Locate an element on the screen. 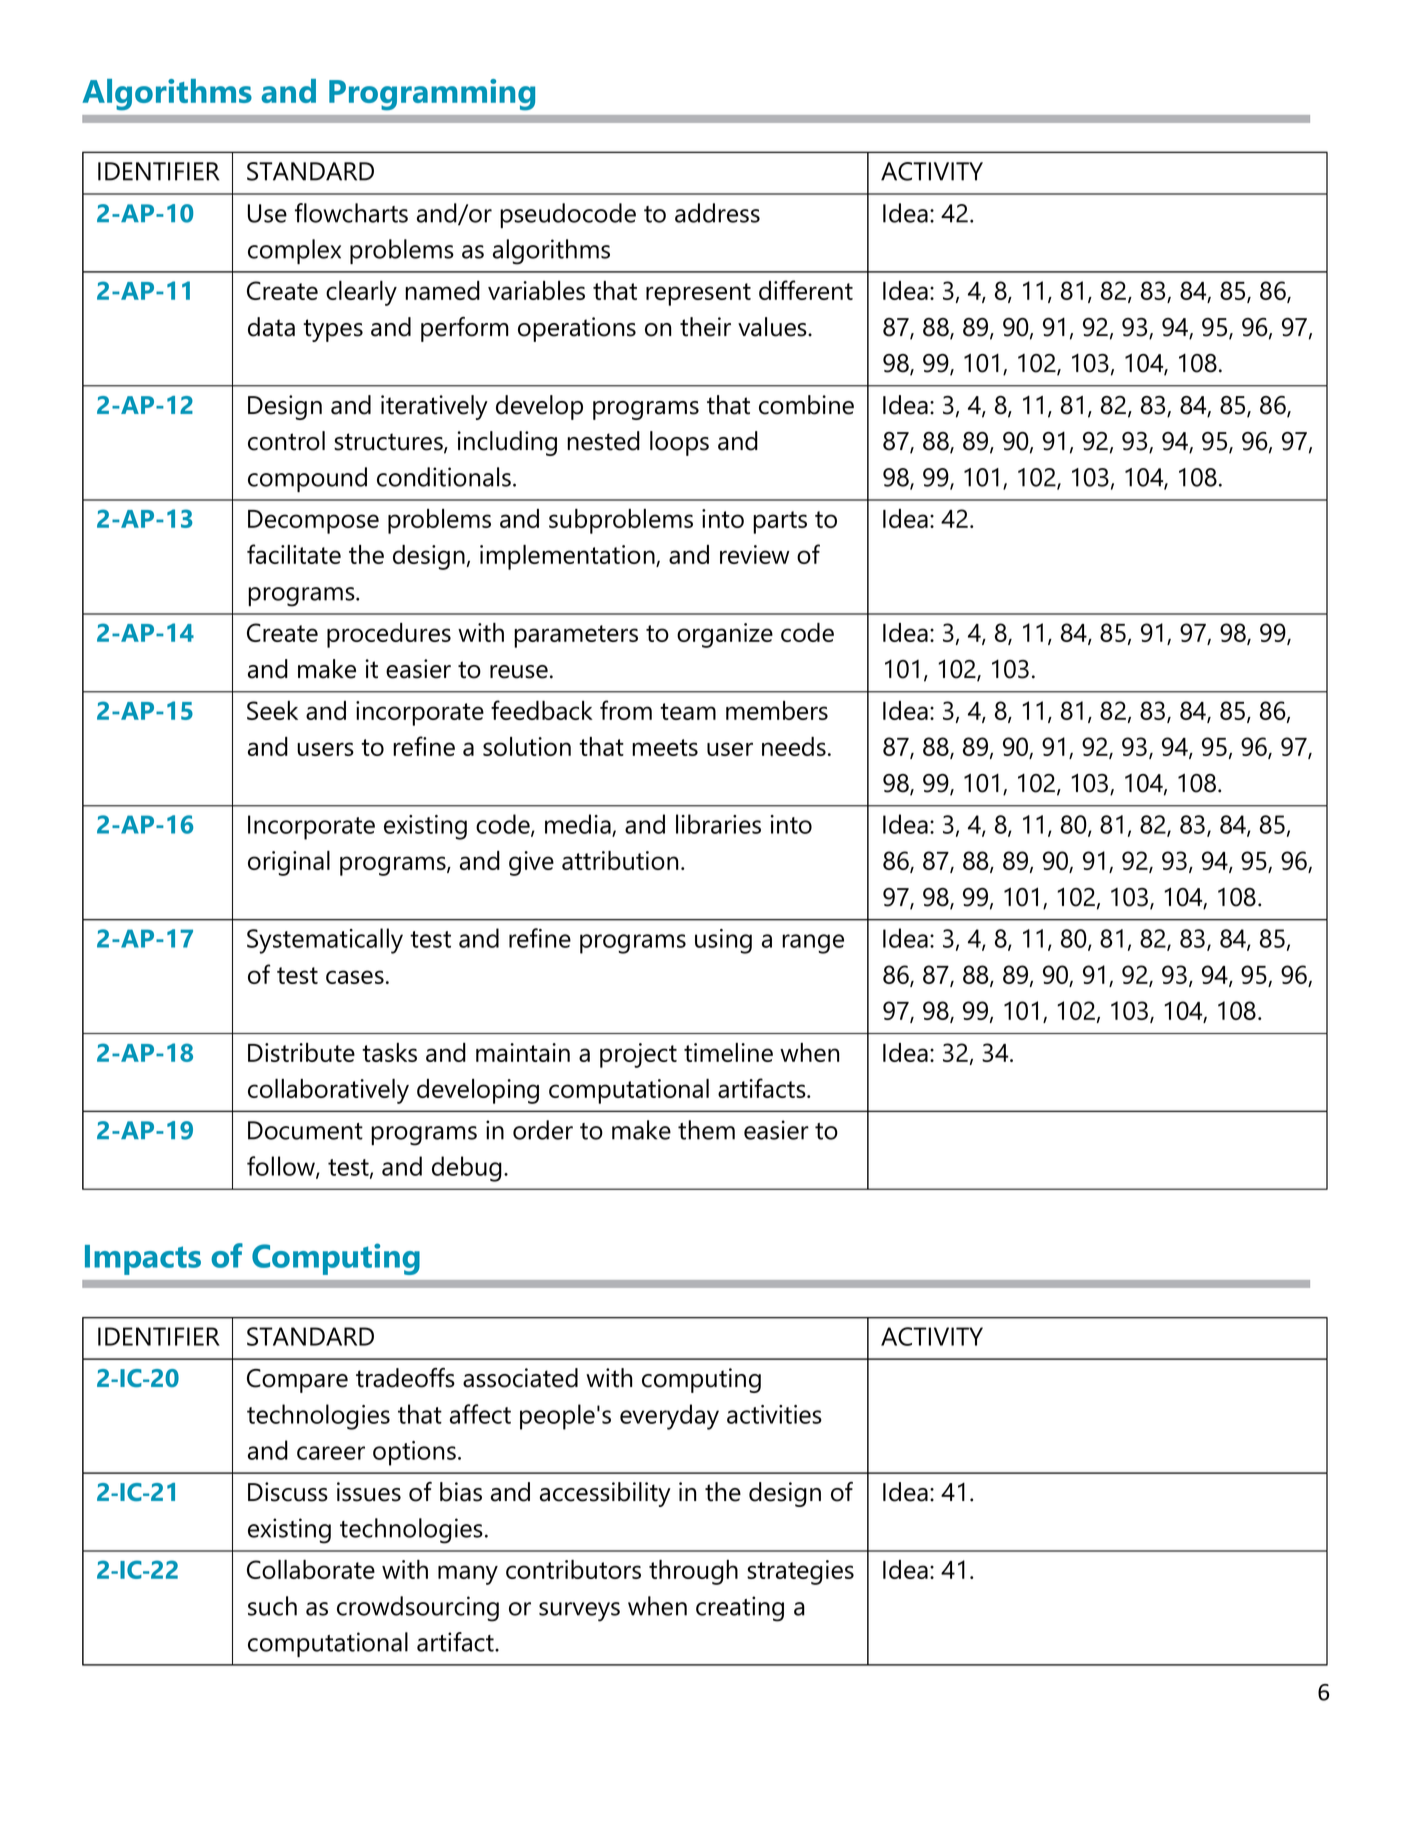 The width and height of the screenshot is (1413, 1829). libraries is located at coordinates (718, 824).
